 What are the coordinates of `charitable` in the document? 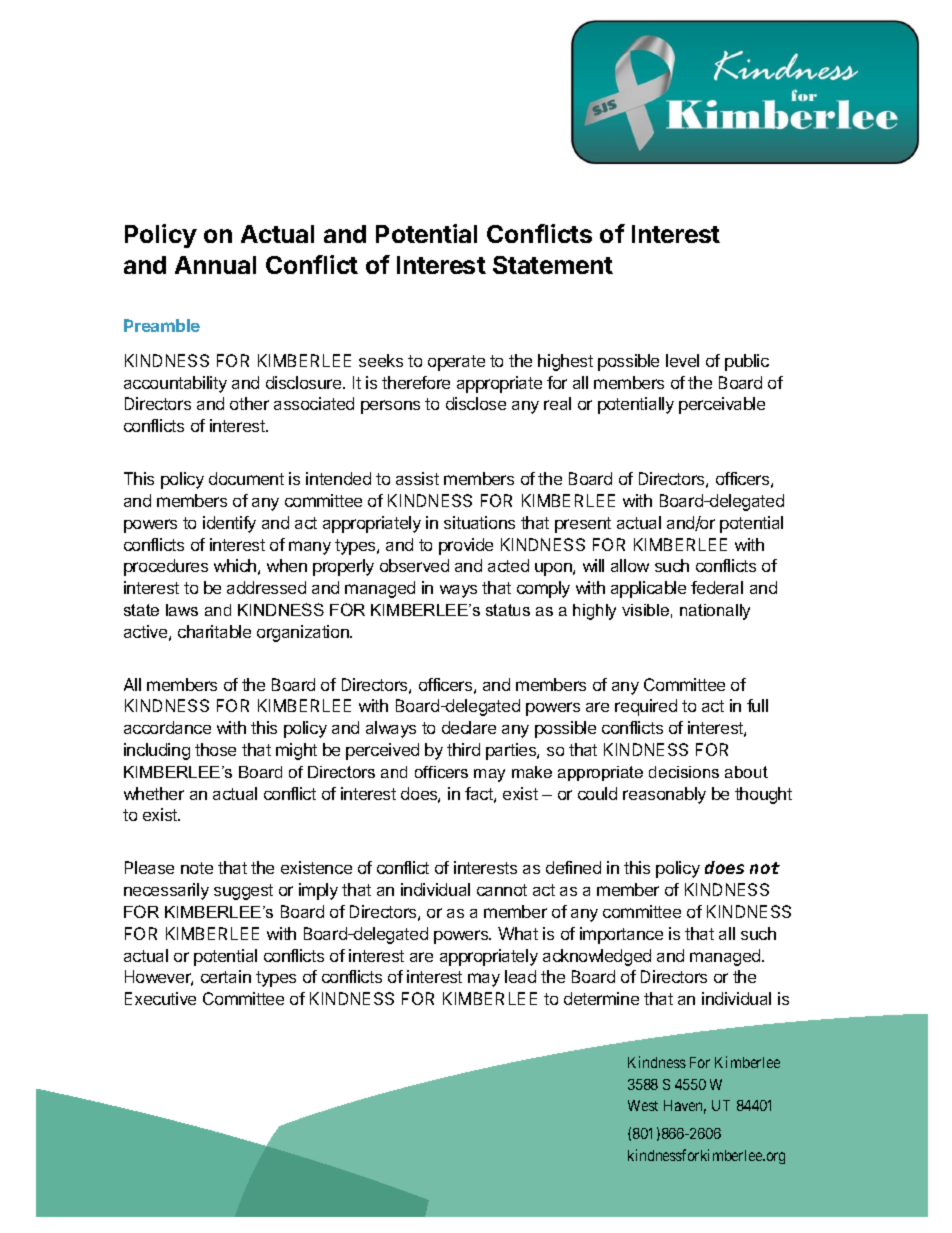 It's located at (214, 631).
